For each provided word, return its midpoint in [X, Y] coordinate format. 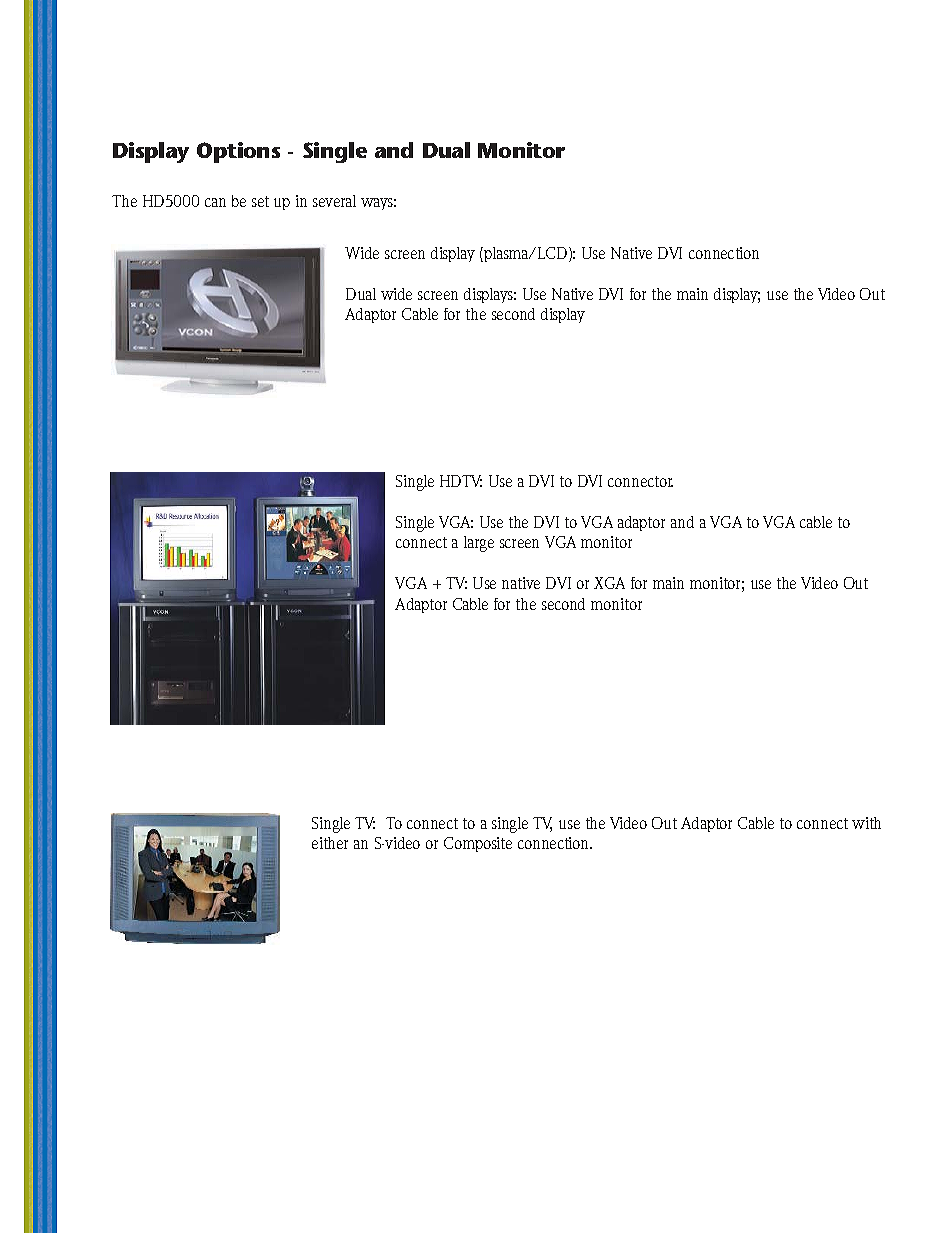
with [866, 823]
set [260, 201]
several [334, 201]
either [330, 843]
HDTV [461, 481]
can [215, 202]
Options [238, 152]
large [479, 544]
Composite [478, 844]
